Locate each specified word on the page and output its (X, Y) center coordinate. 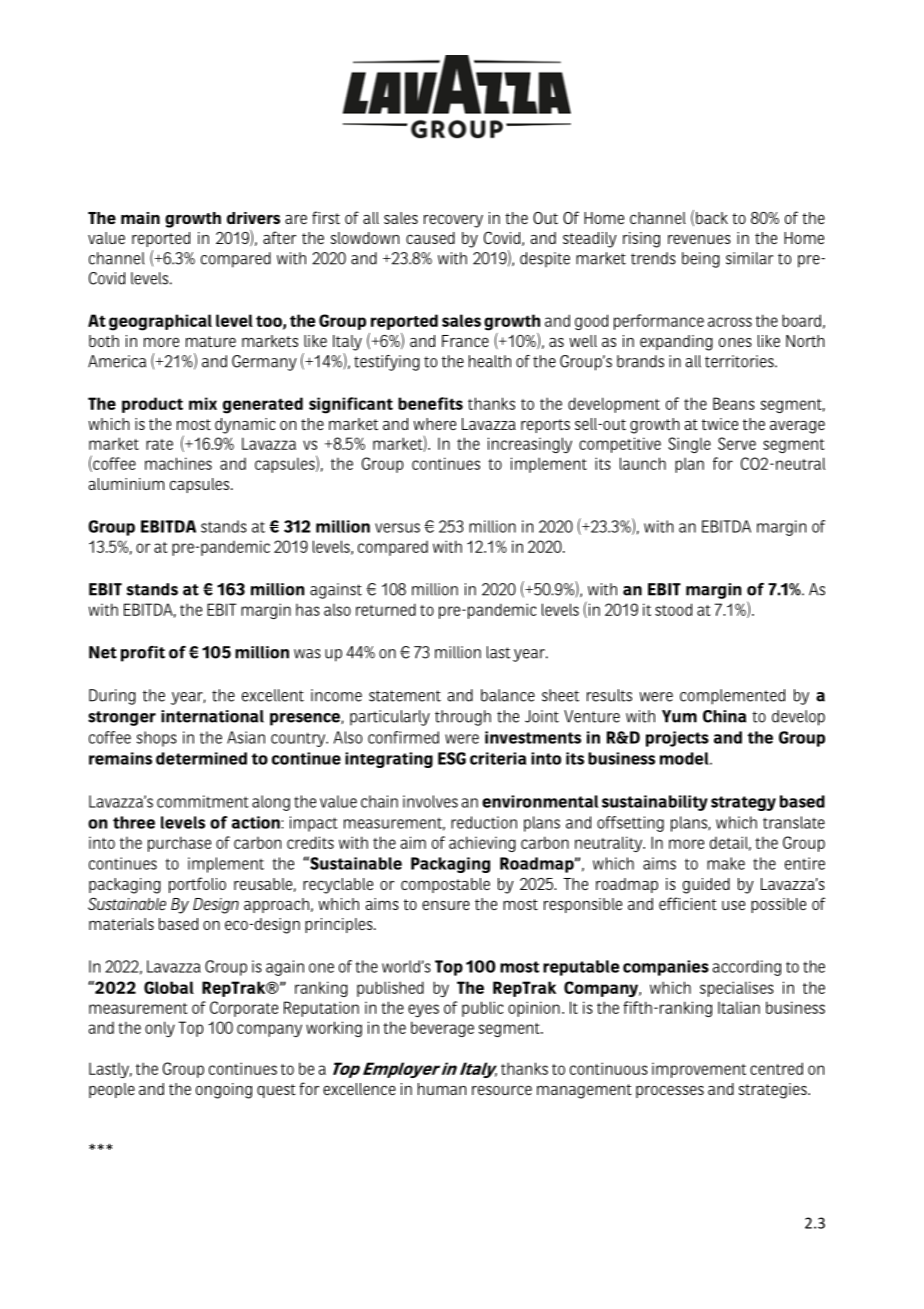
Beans (734, 403)
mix (203, 403)
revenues (699, 239)
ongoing (224, 1091)
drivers (253, 218)
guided (706, 886)
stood (673, 609)
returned (386, 609)
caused (430, 238)
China (724, 716)
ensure (446, 905)
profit (143, 654)
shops (157, 739)
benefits (430, 403)
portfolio (197, 885)
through (463, 718)
